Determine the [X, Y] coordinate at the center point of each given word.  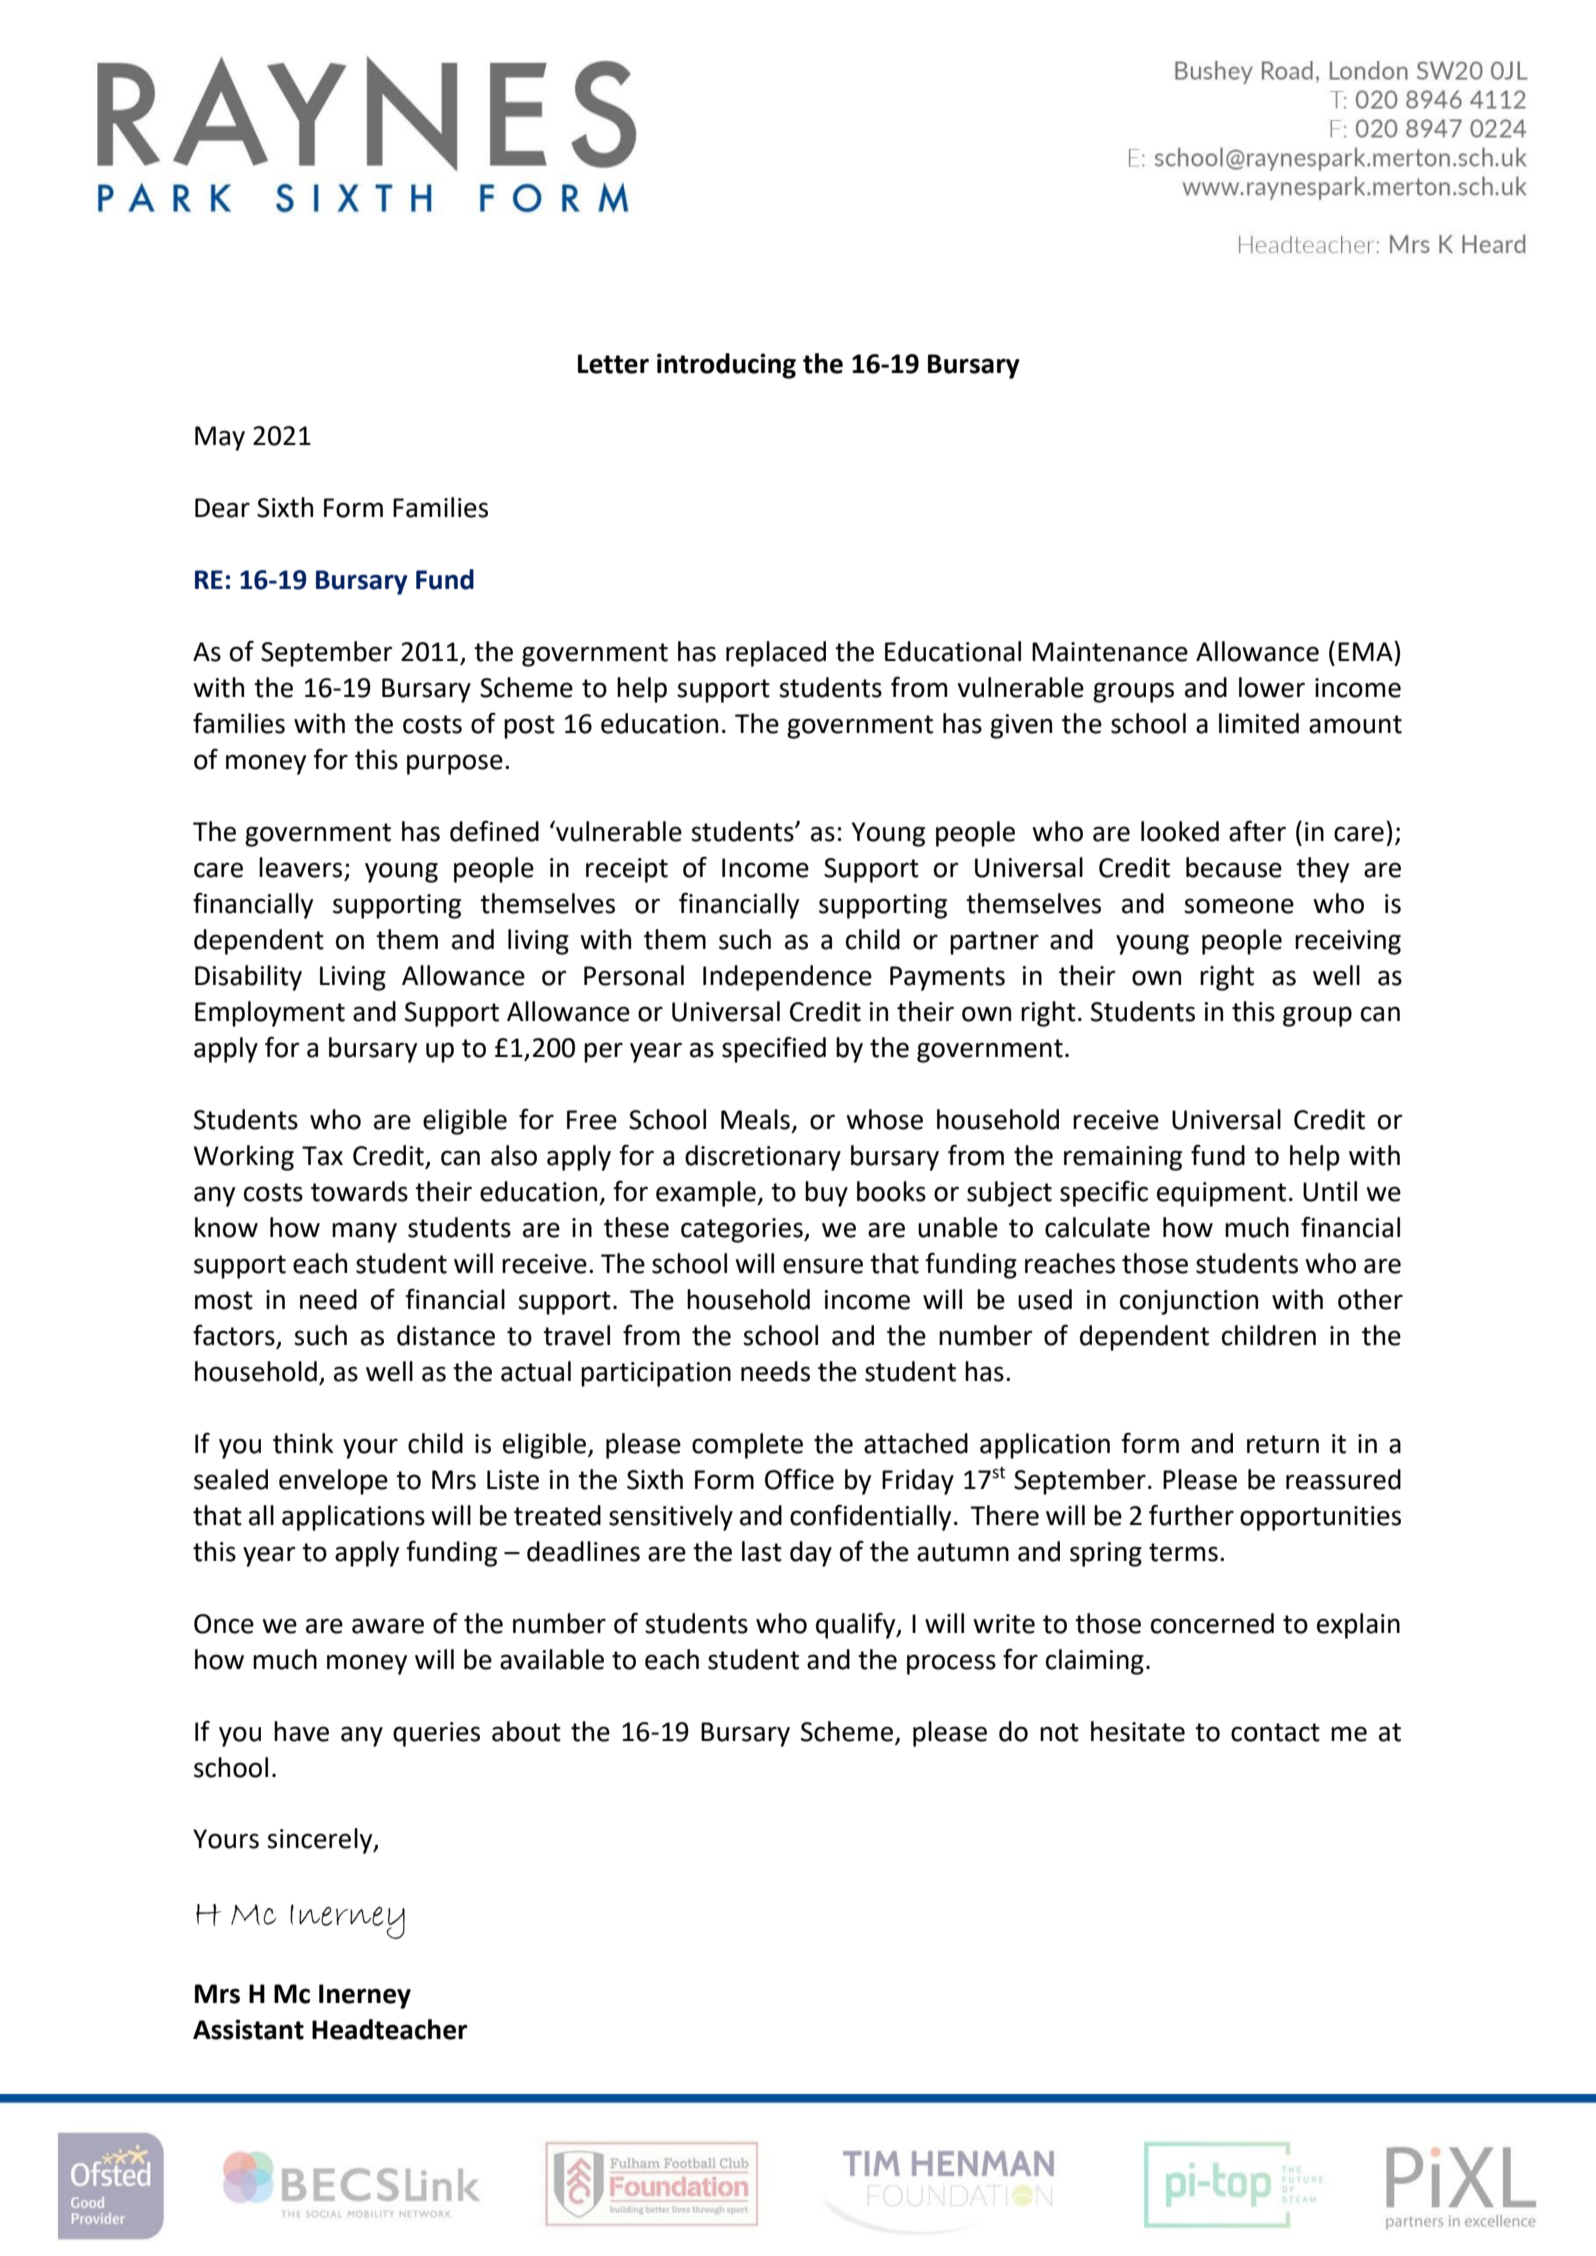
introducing [726, 366]
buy [826, 1194]
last [762, 1551]
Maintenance [1110, 652]
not [1059, 1732]
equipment [1221, 1194]
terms [1183, 1552]
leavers [300, 867]
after [1257, 831]
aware [388, 1626]
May [220, 438]
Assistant [248, 2029]
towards [359, 1191]
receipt [627, 870]
